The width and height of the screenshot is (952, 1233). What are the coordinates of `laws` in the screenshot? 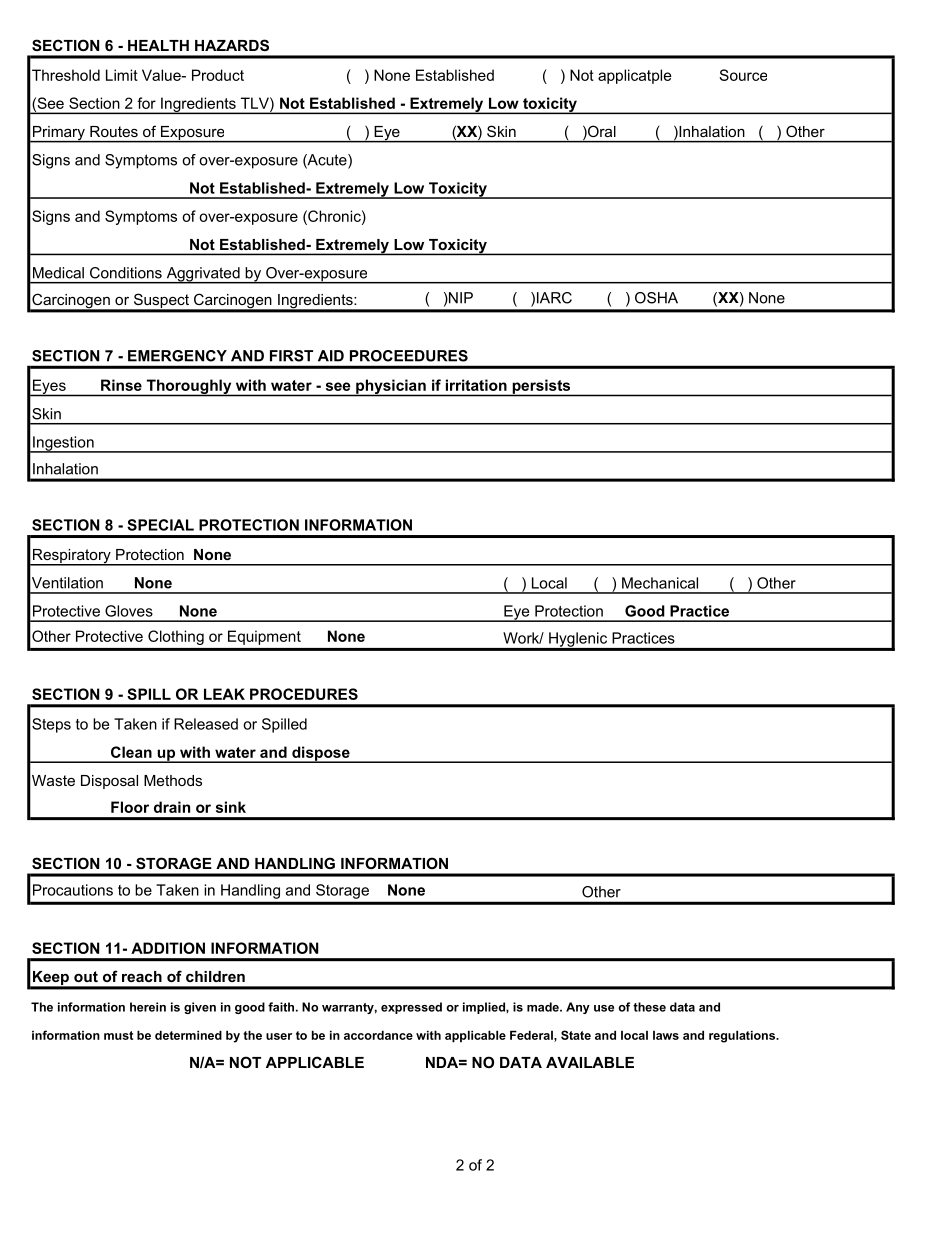 It's located at (666, 1035).
